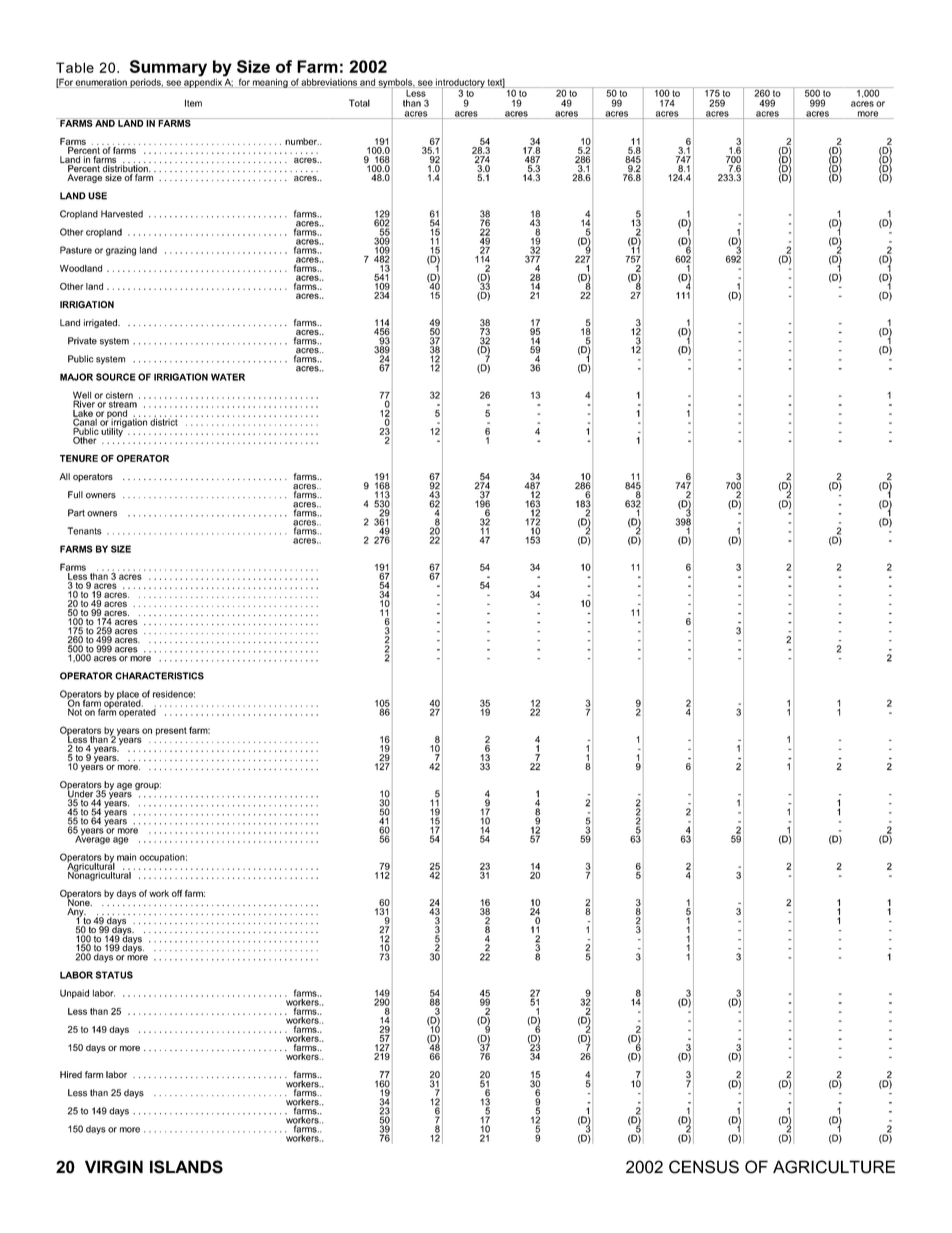 The image size is (952, 1233). I want to click on number, so click(302, 141).
